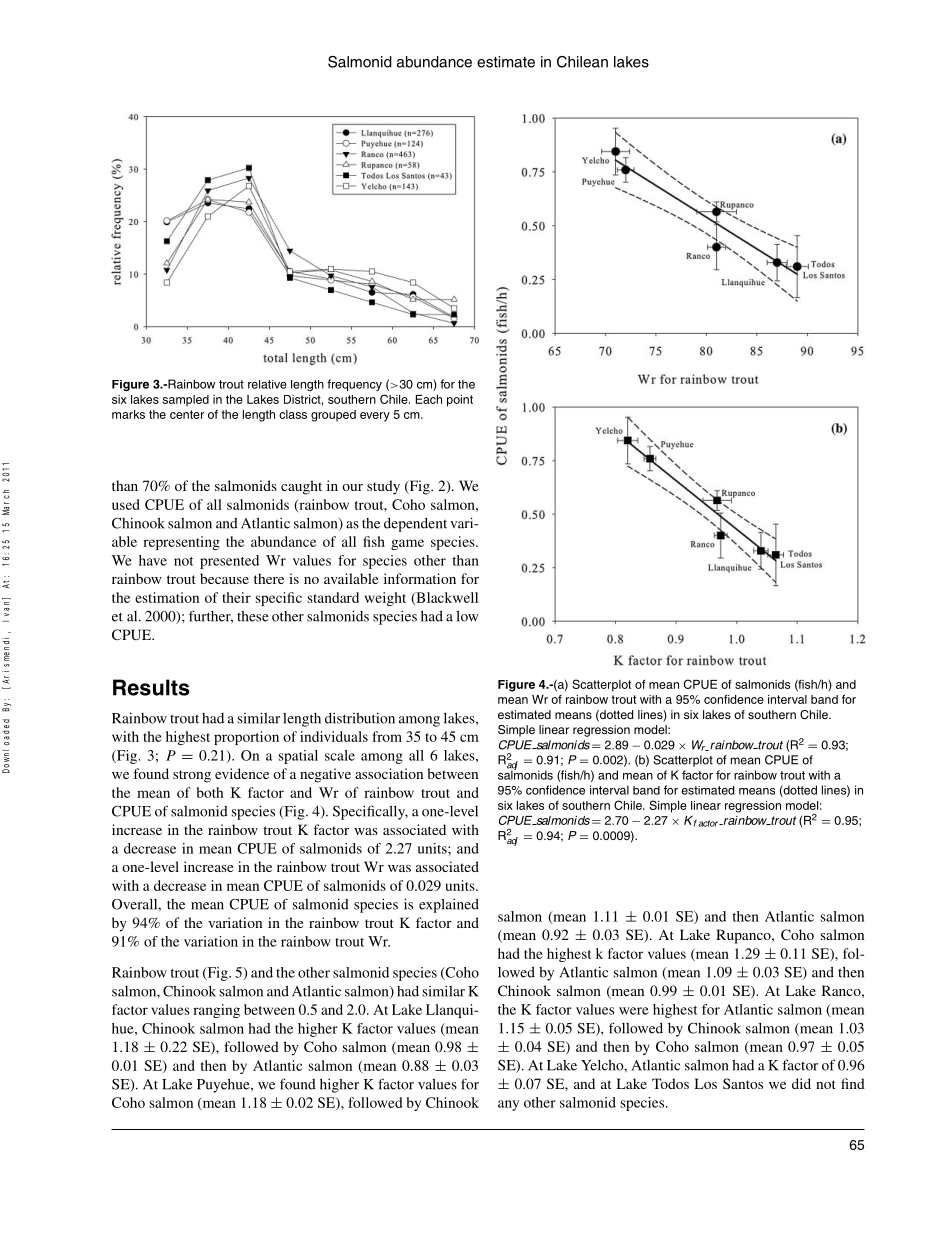 This screenshot has width=952, height=1233. Describe the element at coordinates (420, 578) in the screenshot. I see `information` at that location.
